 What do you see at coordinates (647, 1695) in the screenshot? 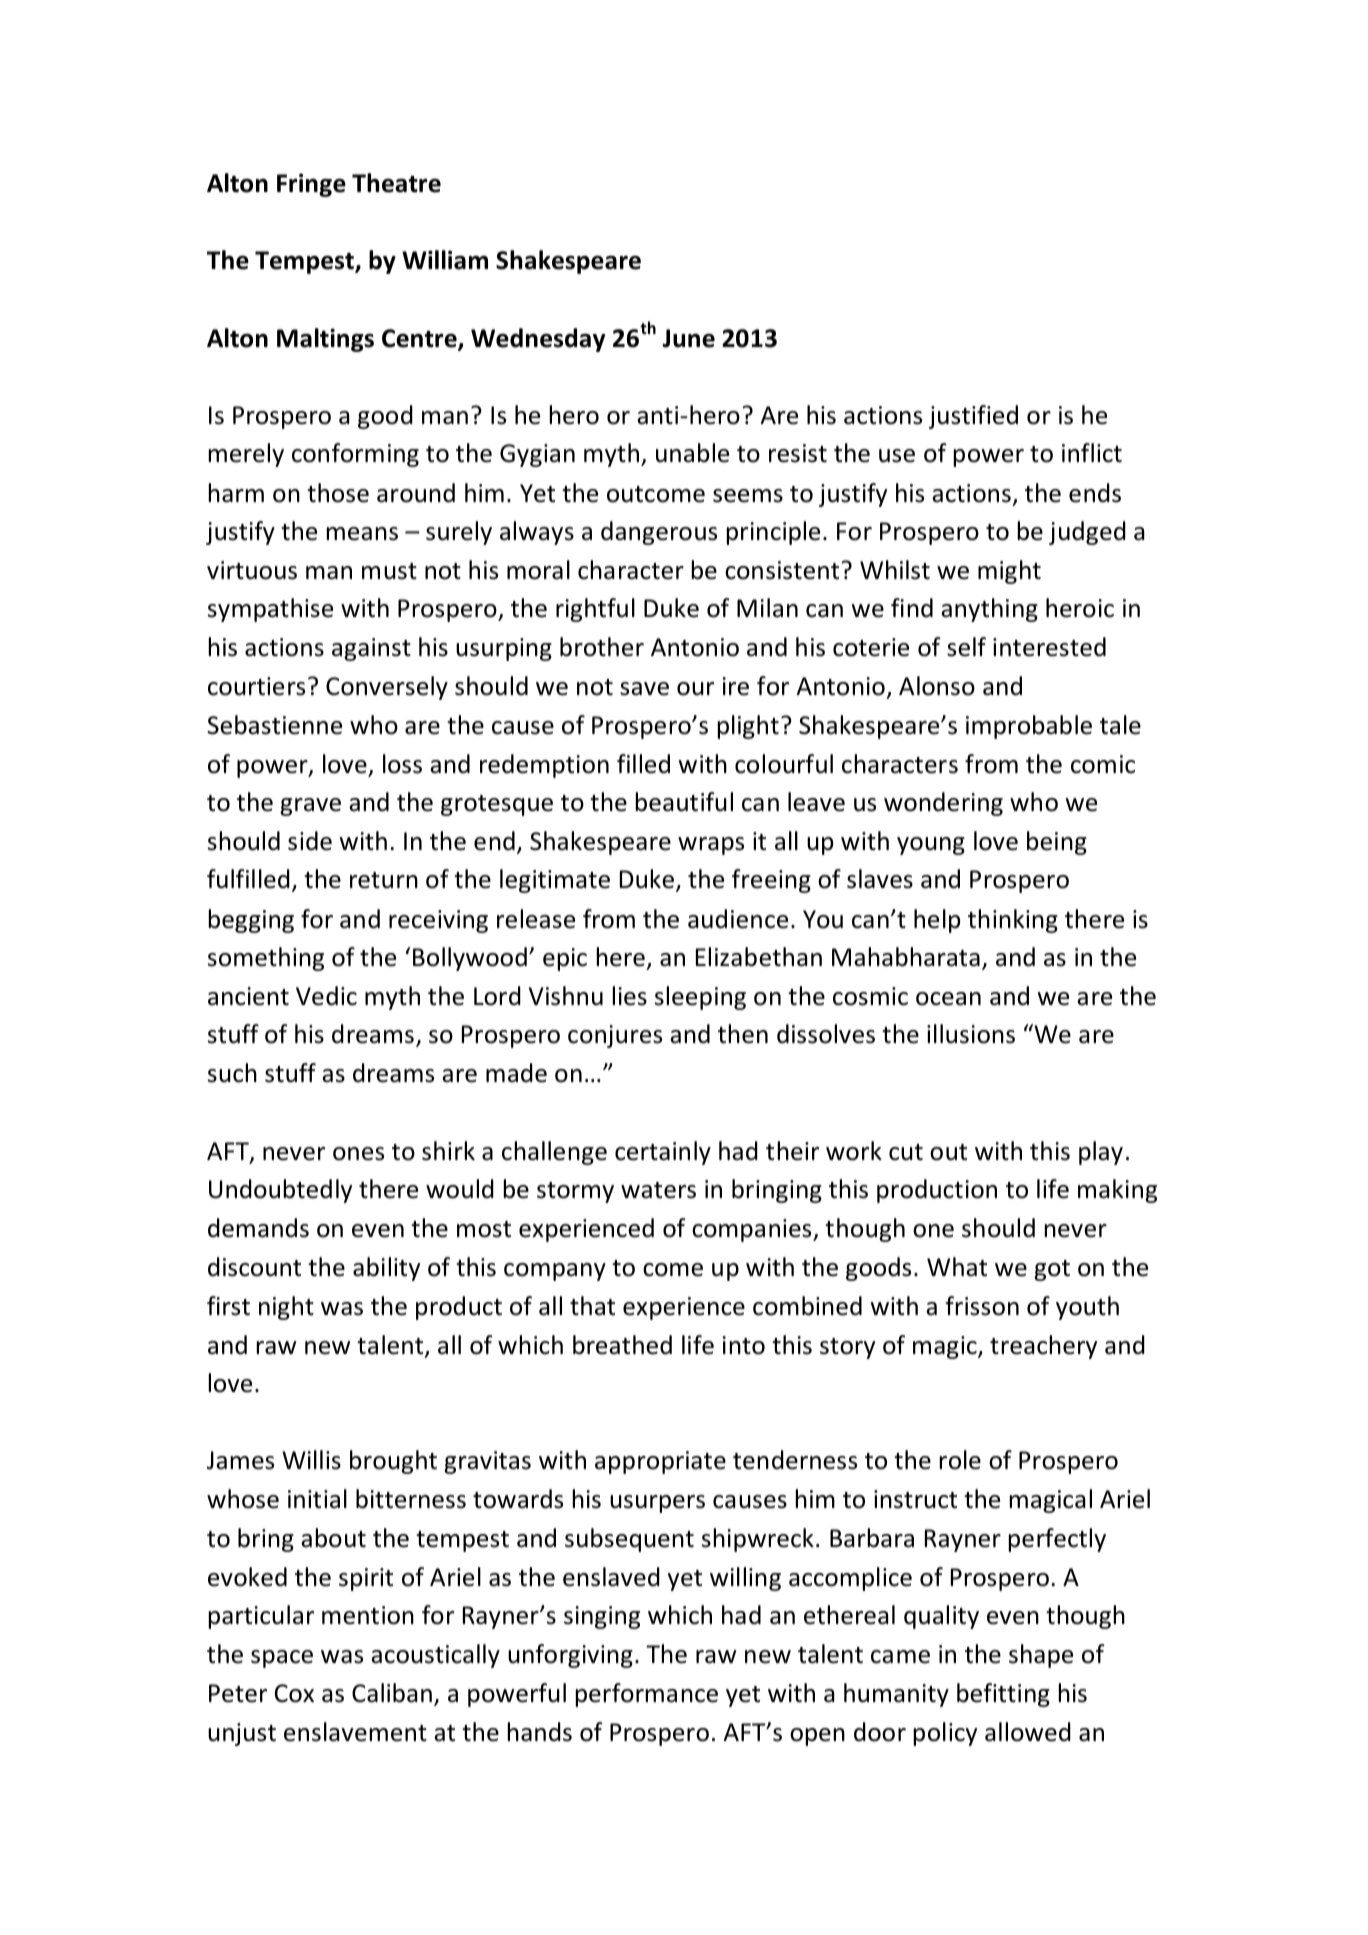
I see `performance` at bounding box center [647, 1695].
